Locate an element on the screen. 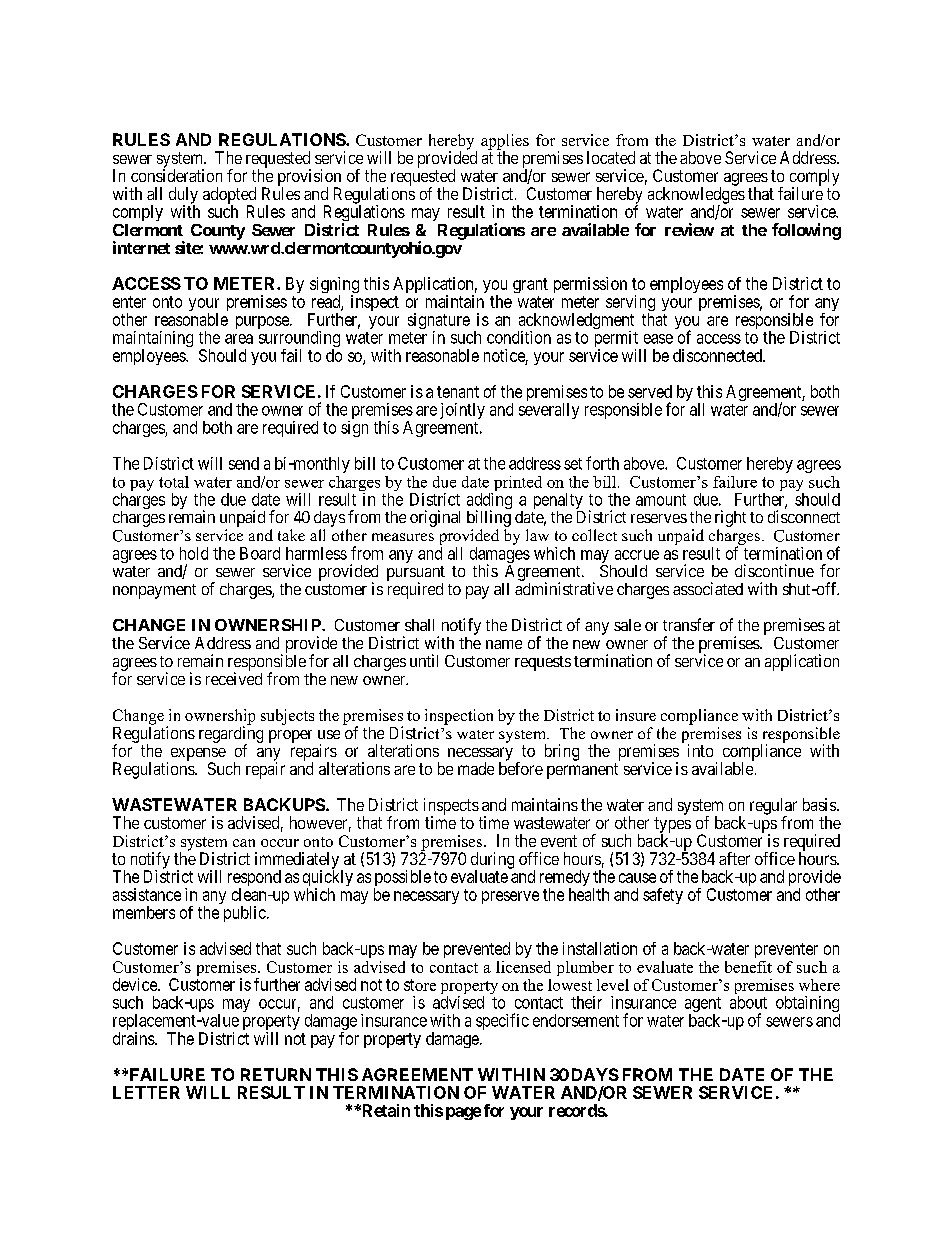 The height and width of the screenshot is (1233, 952). regular is located at coordinates (773, 807).
